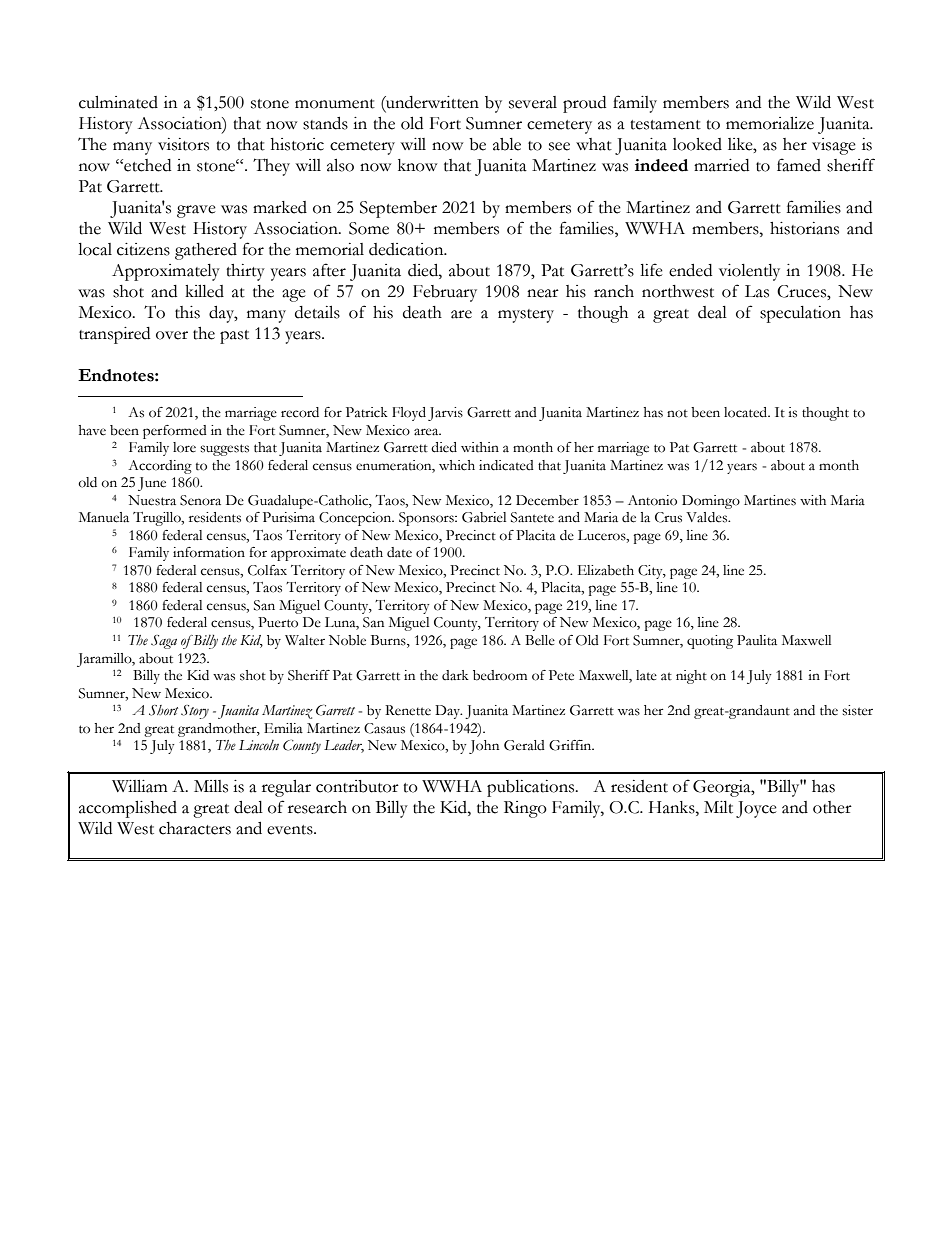 This screenshot has width=952, height=1233. What do you see at coordinates (525, 809) in the screenshot?
I see `Ringo` at bounding box center [525, 809].
